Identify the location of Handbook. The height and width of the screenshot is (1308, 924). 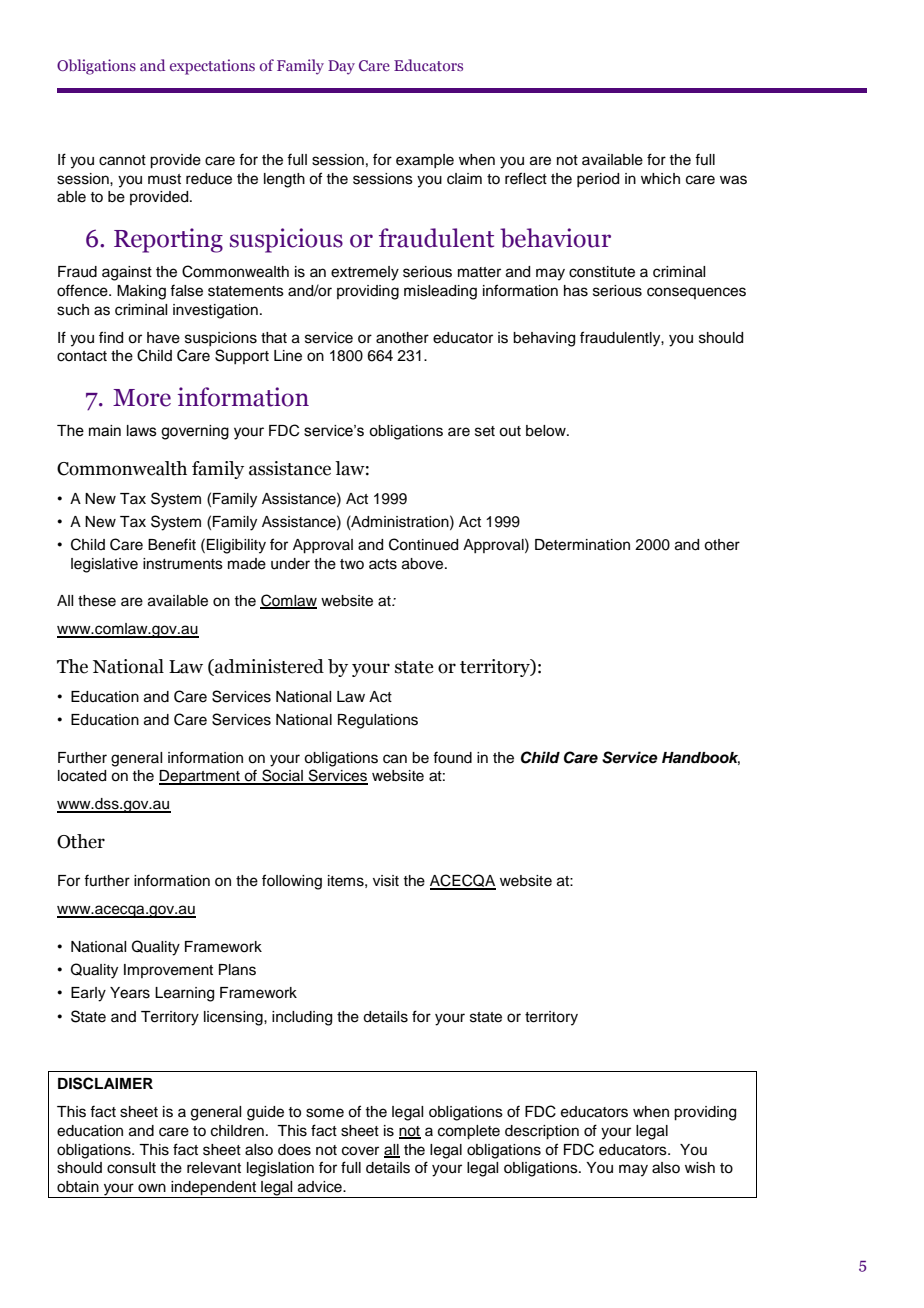
(701, 758).
